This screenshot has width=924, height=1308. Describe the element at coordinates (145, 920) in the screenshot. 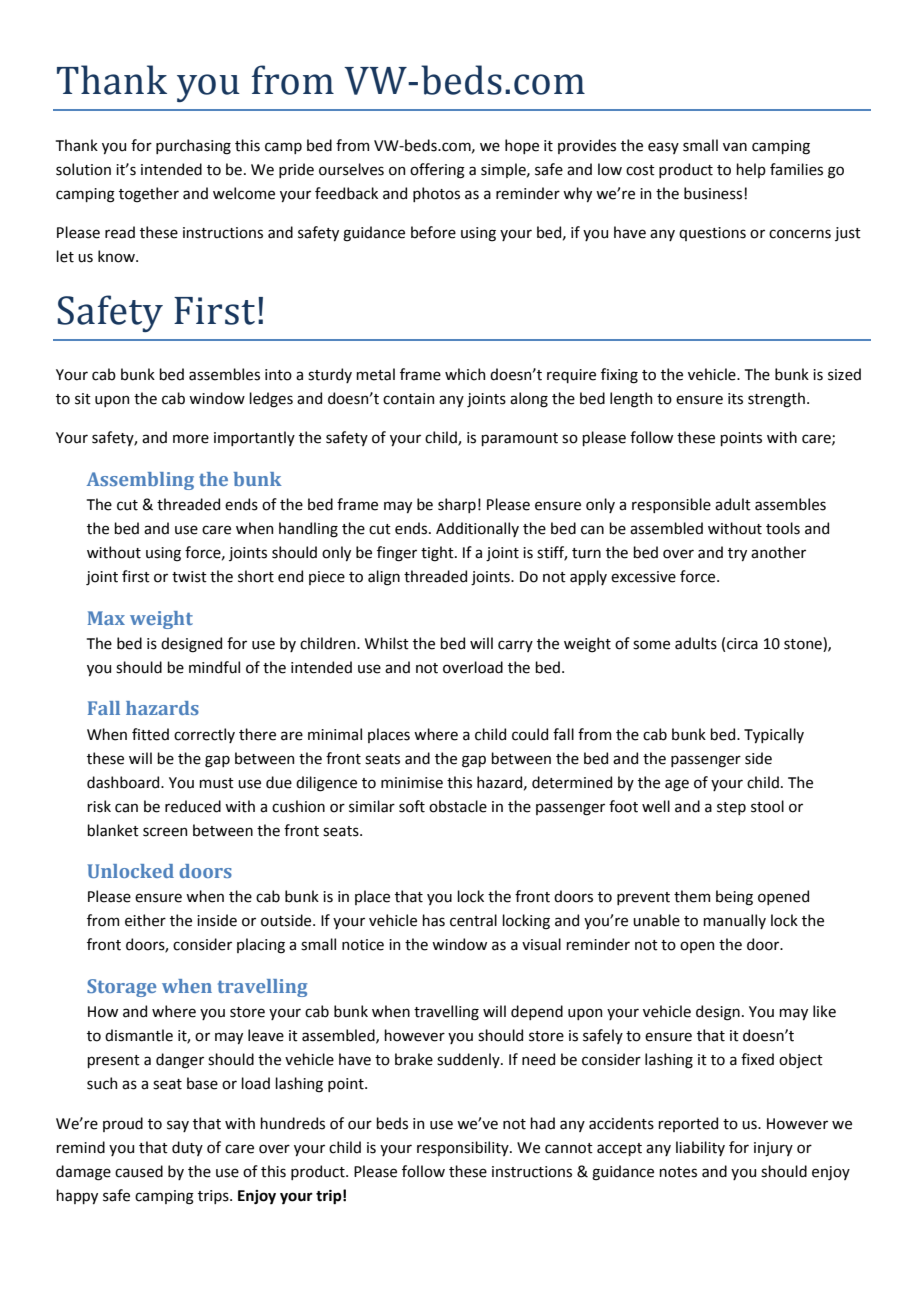

I see `either` at that location.
